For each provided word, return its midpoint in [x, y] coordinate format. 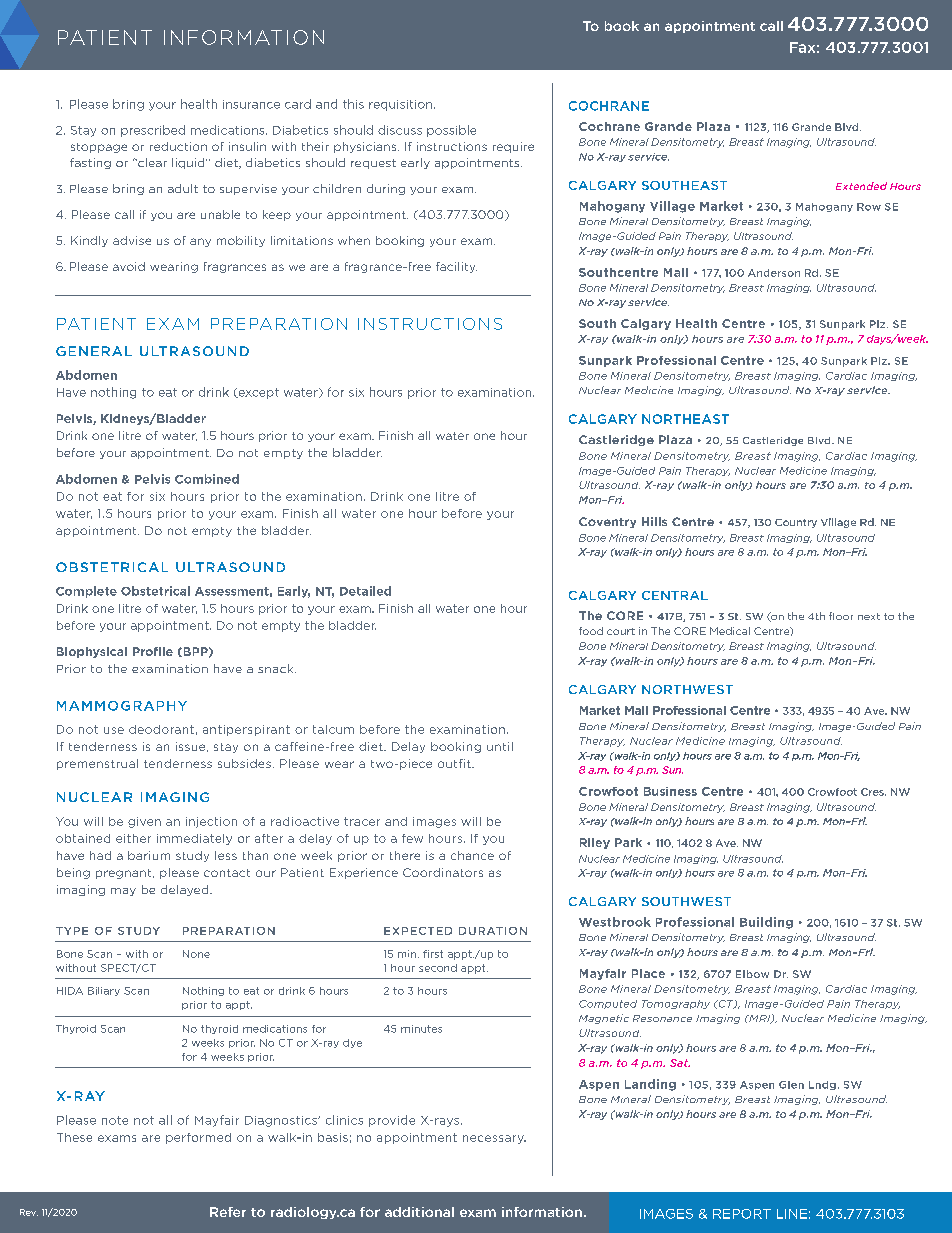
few [412, 838]
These [74, 1137]
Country [796, 523]
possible [451, 131]
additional [419, 1212]
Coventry [607, 522]
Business [670, 791]
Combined [207, 479]
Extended [861, 186]
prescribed [153, 131]
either [133, 838]
